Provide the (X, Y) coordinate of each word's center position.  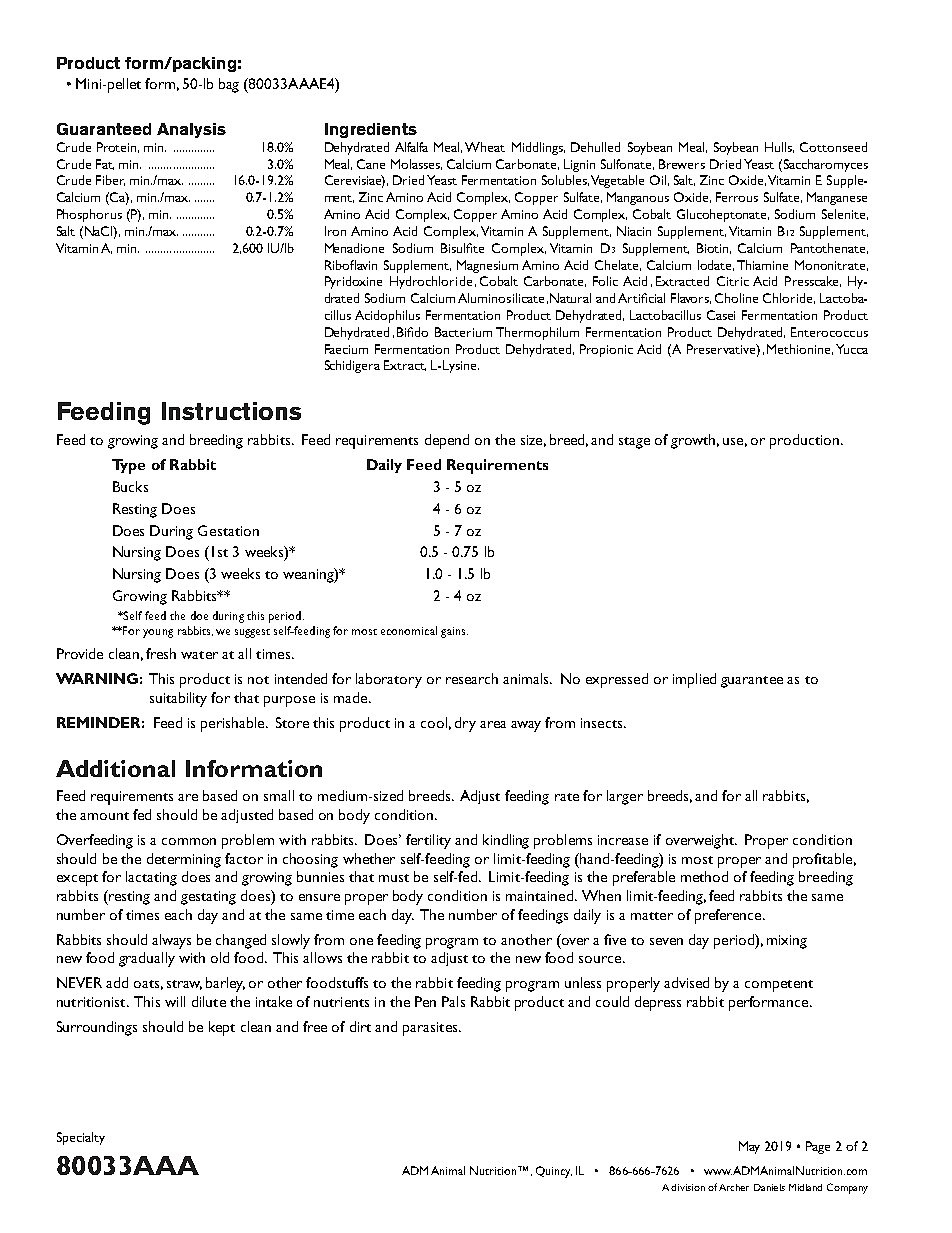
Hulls (779, 147)
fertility (428, 841)
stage (634, 443)
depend (447, 441)
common (189, 841)
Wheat (485, 147)
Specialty (81, 1138)
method (704, 876)
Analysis (191, 130)
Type (128, 466)
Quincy (554, 1172)
